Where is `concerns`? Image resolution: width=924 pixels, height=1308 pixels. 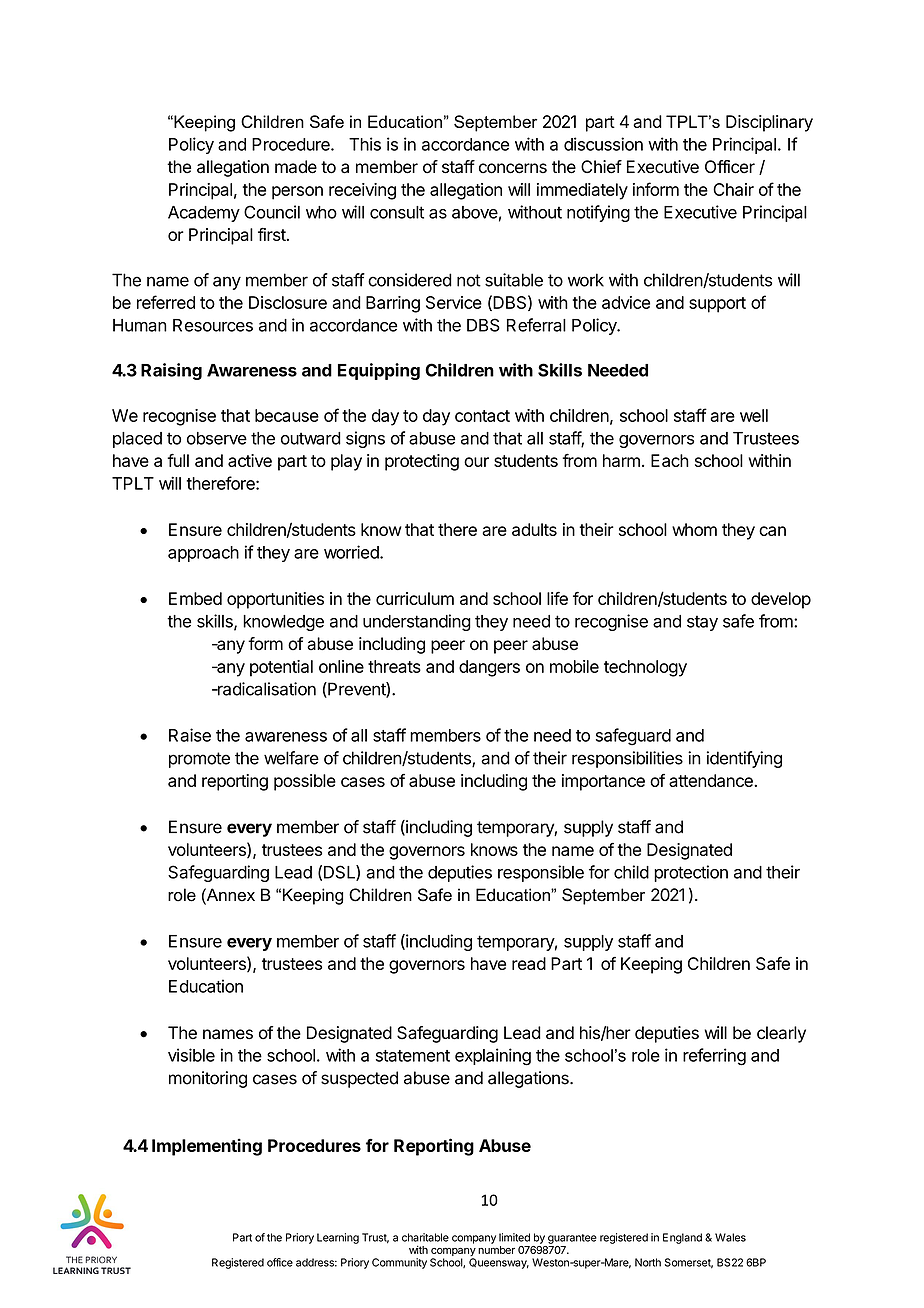
concerns is located at coordinates (513, 168).
